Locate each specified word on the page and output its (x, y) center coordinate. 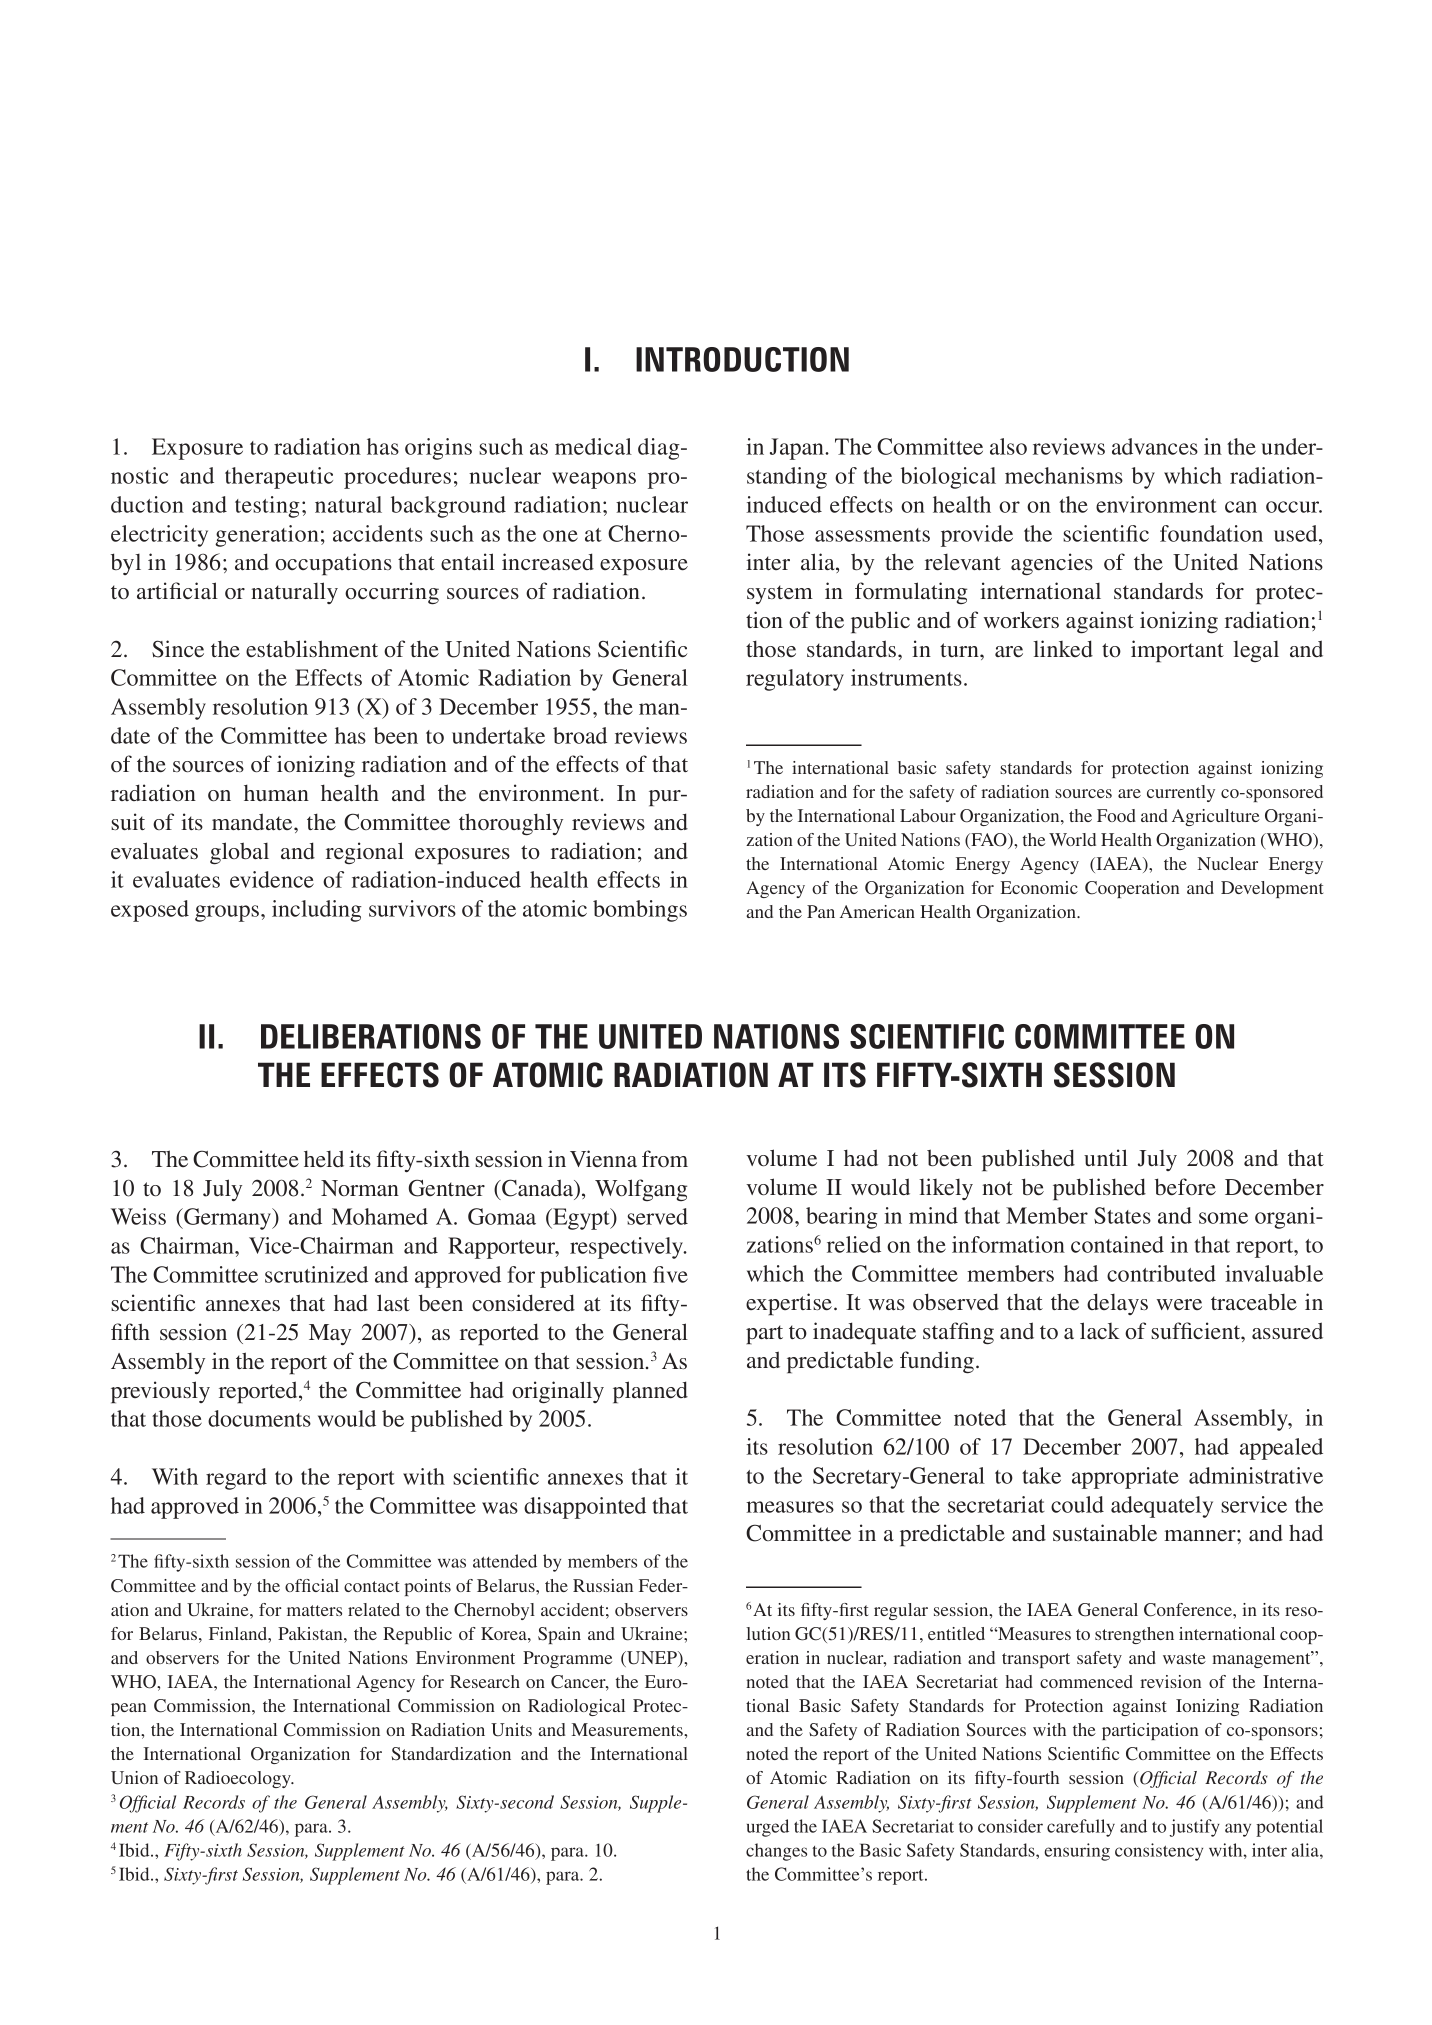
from (665, 1158)
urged (768, 1828)
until (1106, 1157)
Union (134, 1778)
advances (1155, 446)
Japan (798, 449)
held (324, 1159)
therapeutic (279, 478)
